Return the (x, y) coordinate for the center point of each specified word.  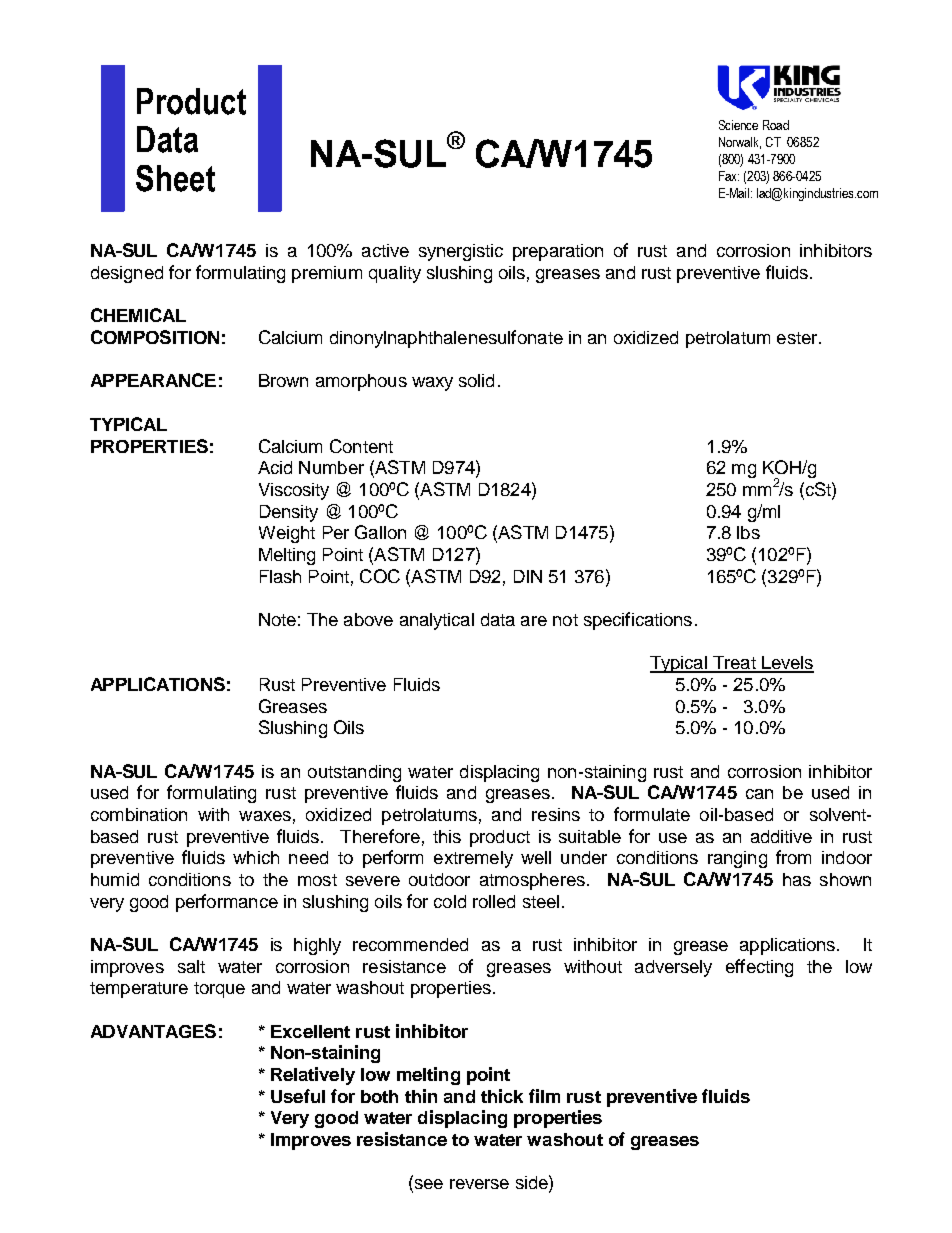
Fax (729, 176)
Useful (298, 1096)
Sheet (175, 178)
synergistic (461, 252)
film (544, 1096)
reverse (479, 1184)
